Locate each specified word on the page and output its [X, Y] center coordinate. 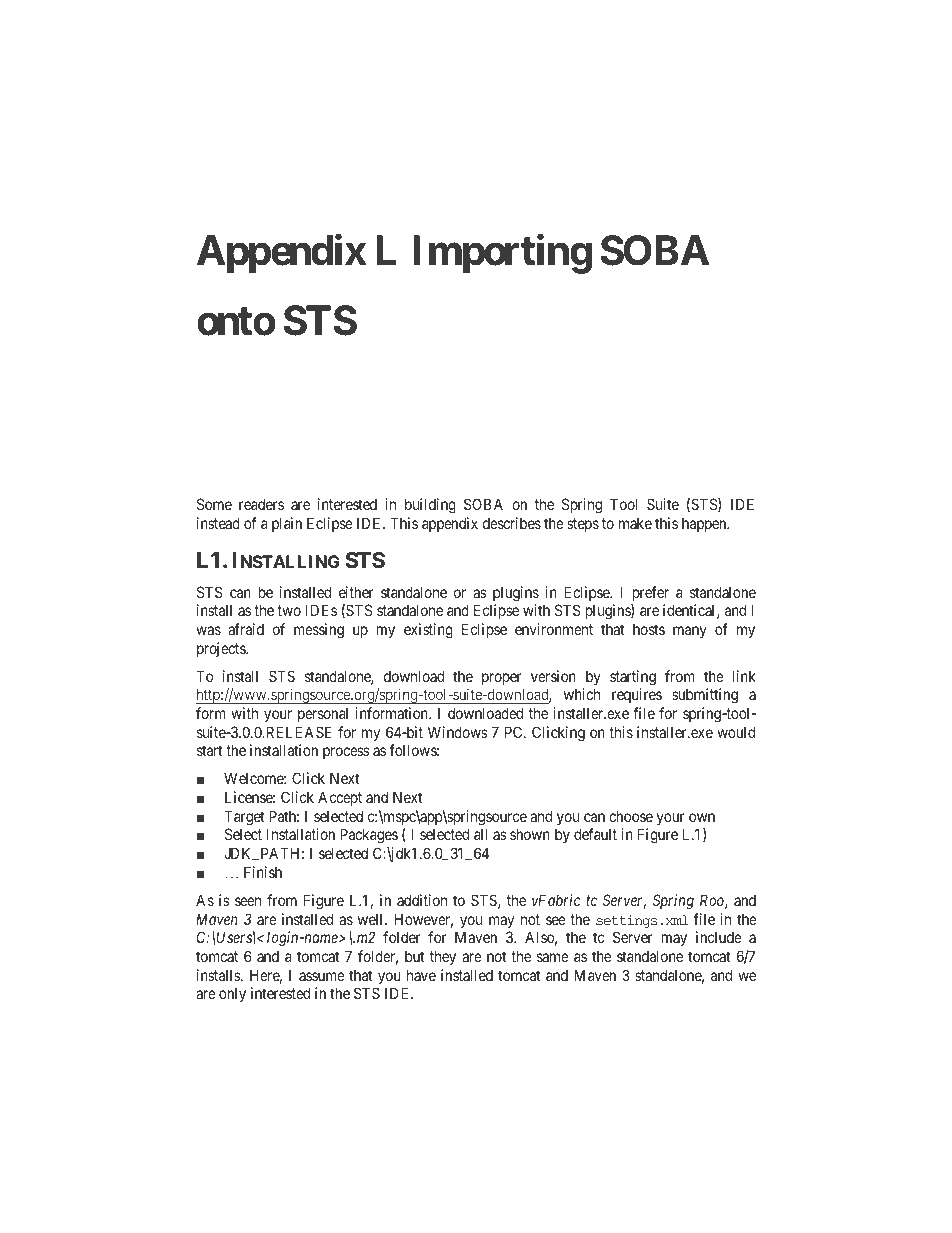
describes [512, 523]
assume [322, 976]
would [736, 732]
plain [287, 524]
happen [705, 524]
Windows [458, 732]
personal [323, 714]
